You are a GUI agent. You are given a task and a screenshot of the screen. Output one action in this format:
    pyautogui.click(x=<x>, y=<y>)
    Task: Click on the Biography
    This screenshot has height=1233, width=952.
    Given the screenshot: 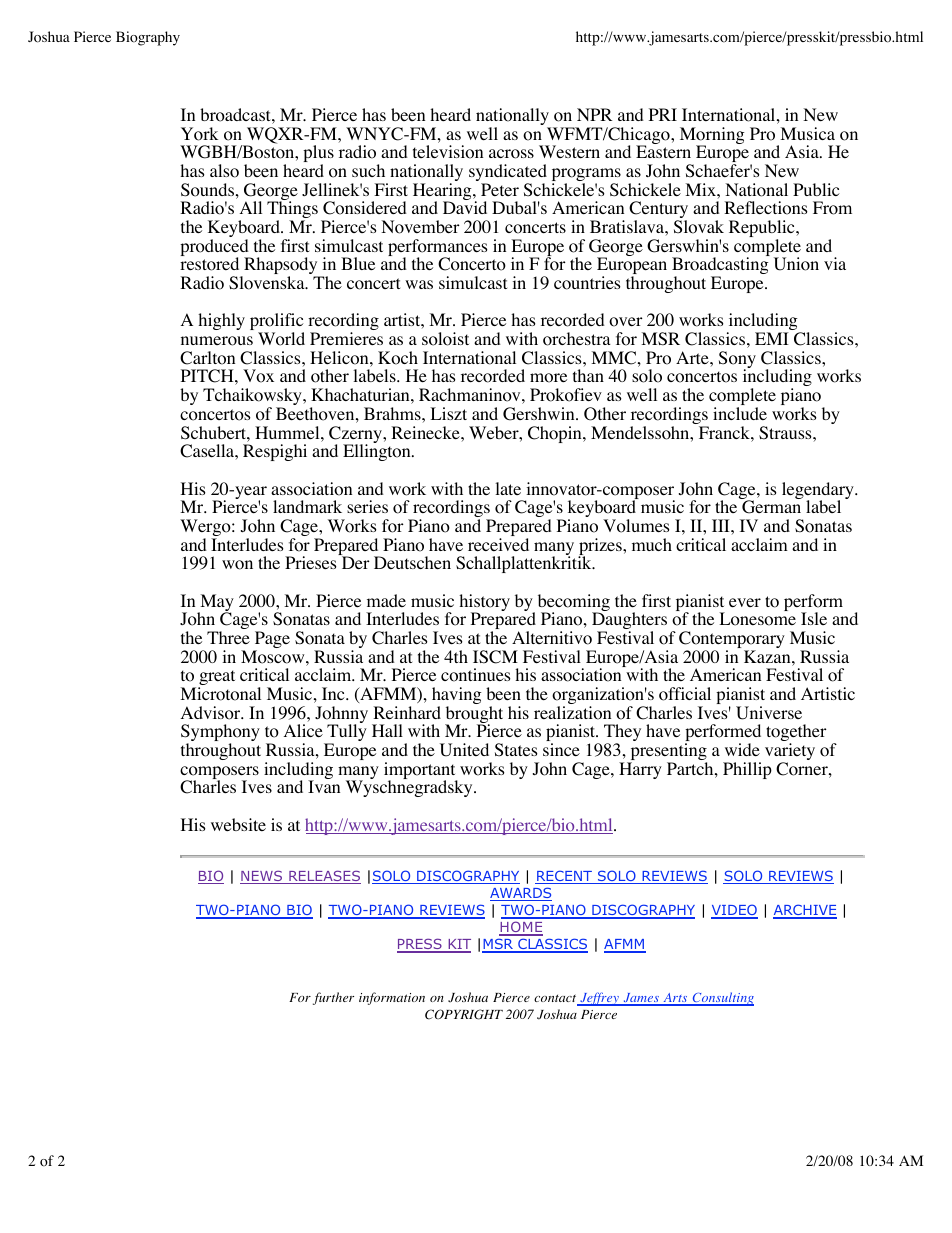 What is the action you would take?
    pyautogui.click(x=148, y=38)
